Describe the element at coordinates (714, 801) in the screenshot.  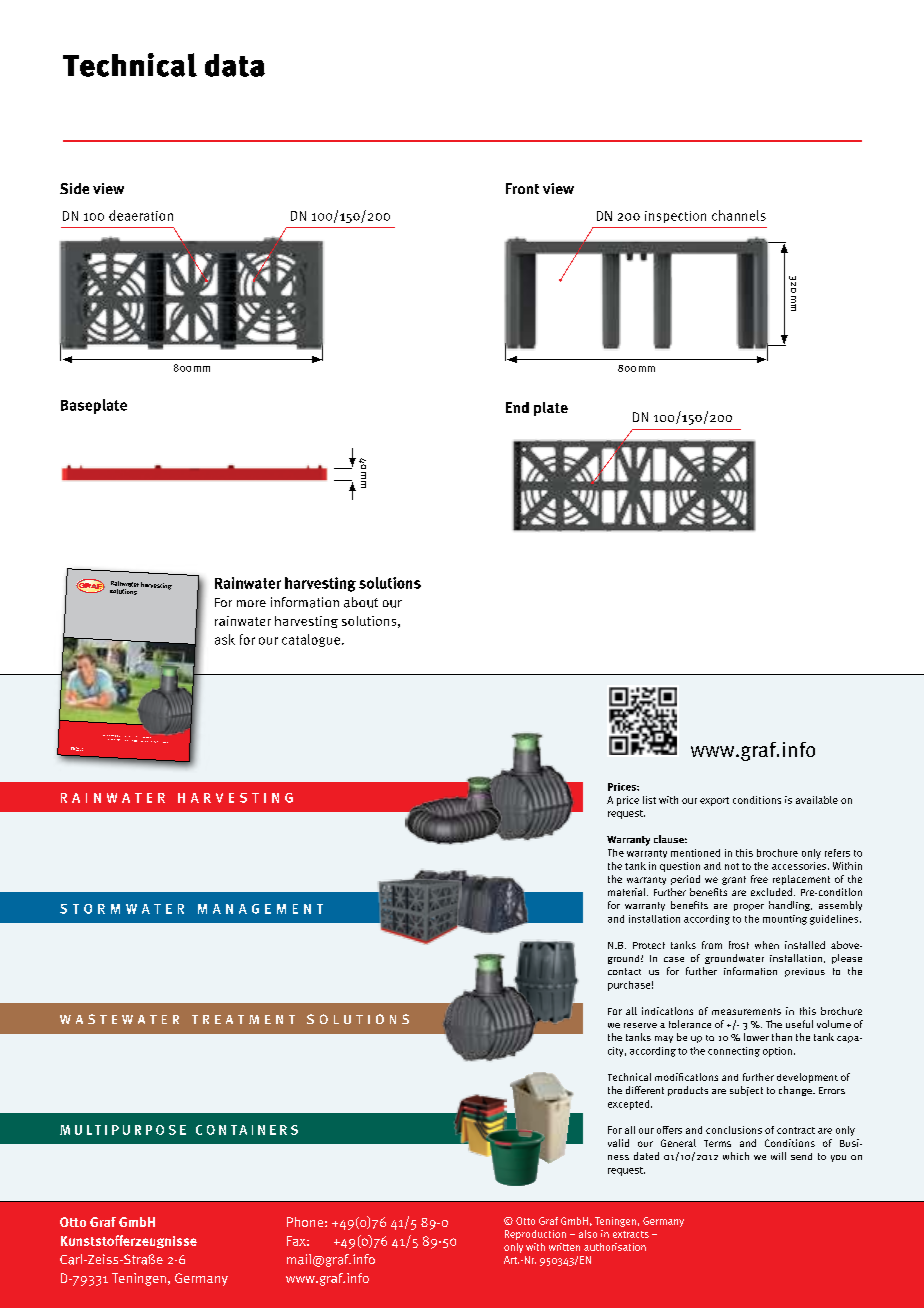
I see `export` at that location.
